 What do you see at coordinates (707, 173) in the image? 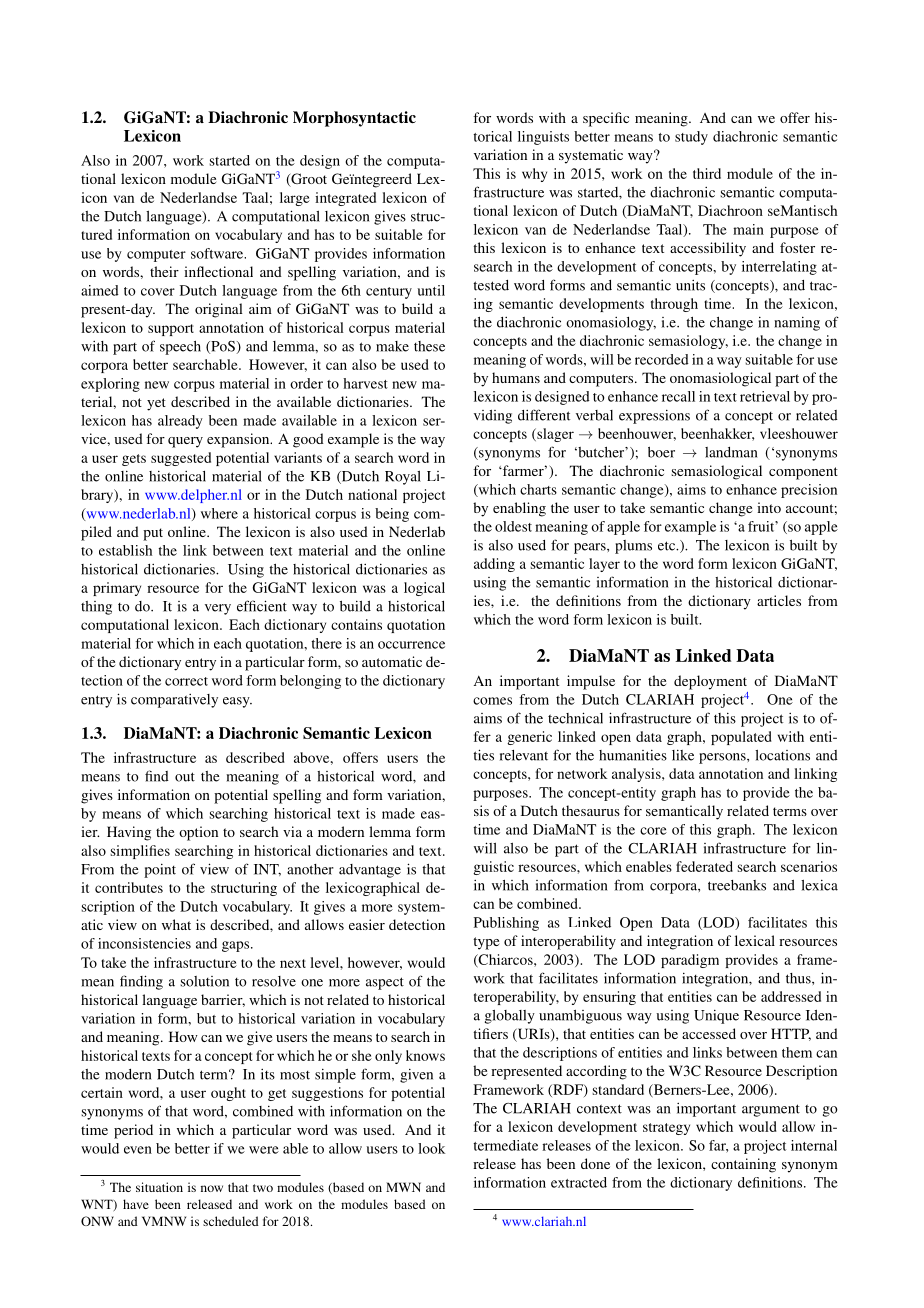
I see `third` at bounding box center [707, 173].
